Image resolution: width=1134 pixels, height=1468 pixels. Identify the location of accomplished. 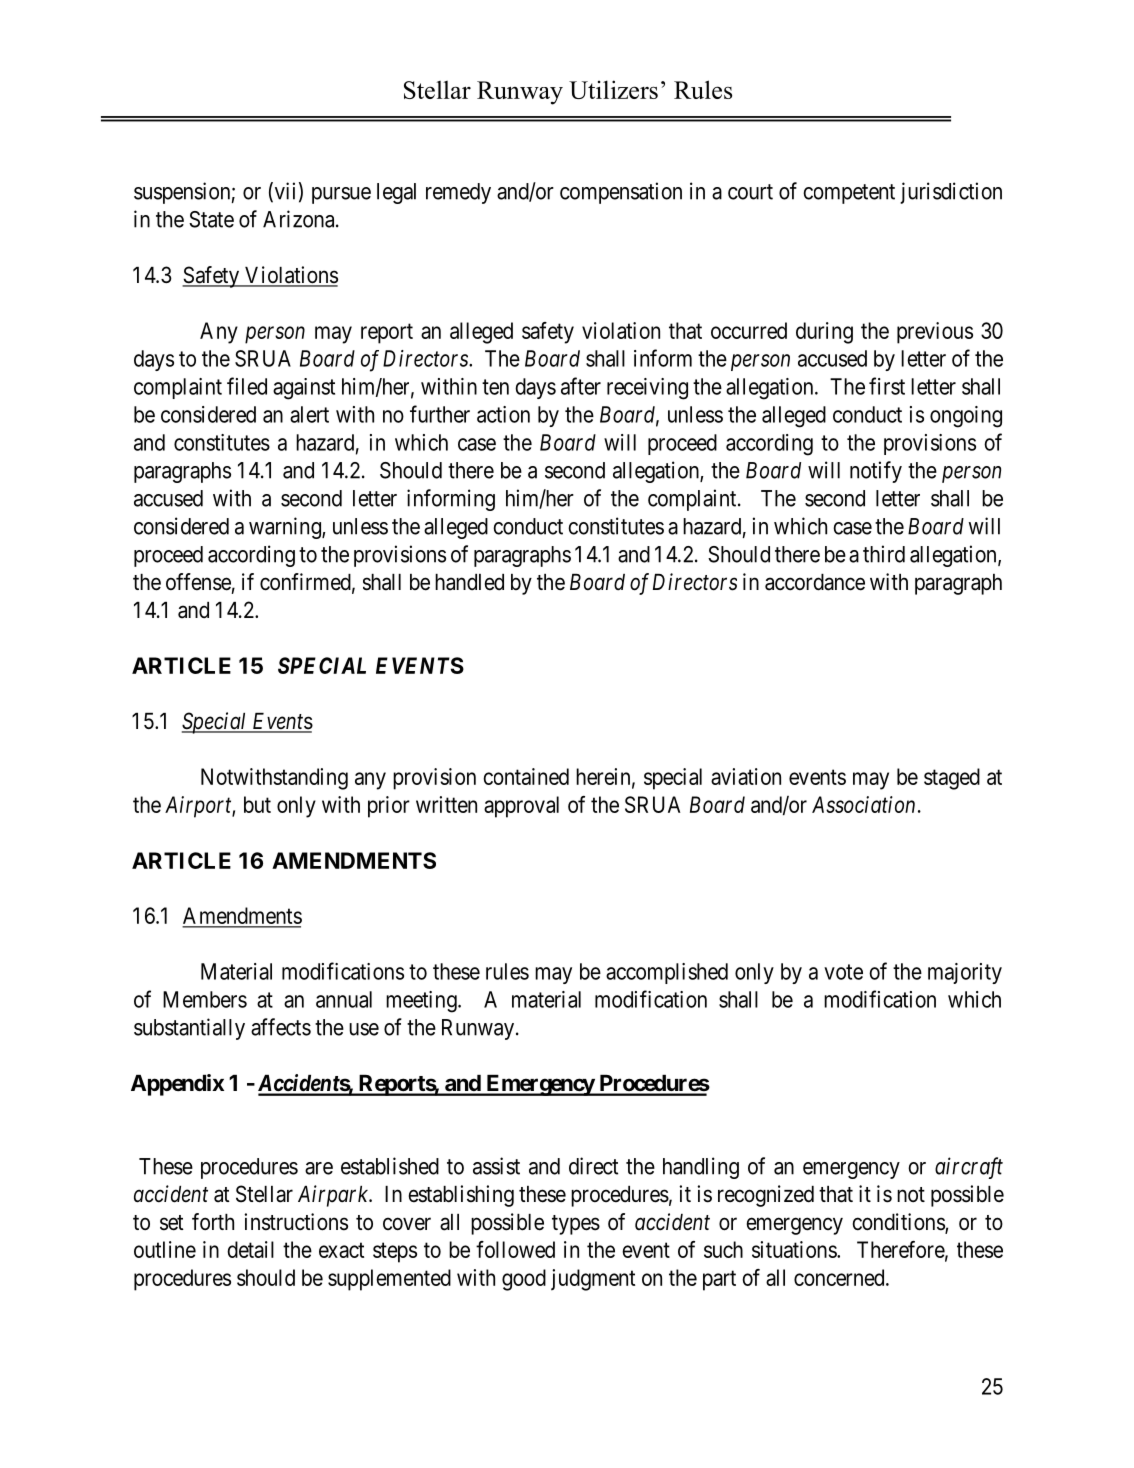
(667, 973).
